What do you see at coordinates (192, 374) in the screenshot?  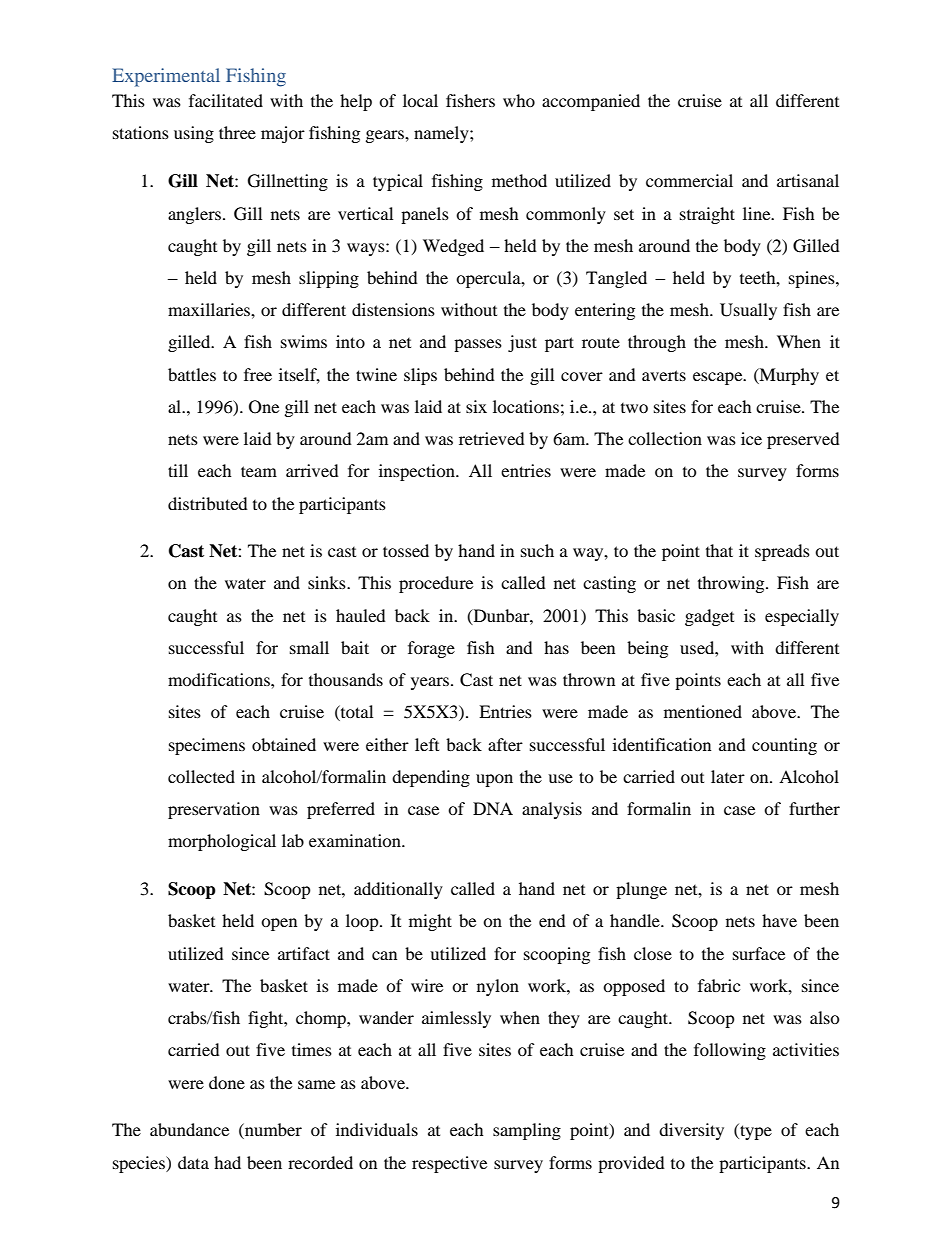 I see `battles` at bounding box center [192, 374].
